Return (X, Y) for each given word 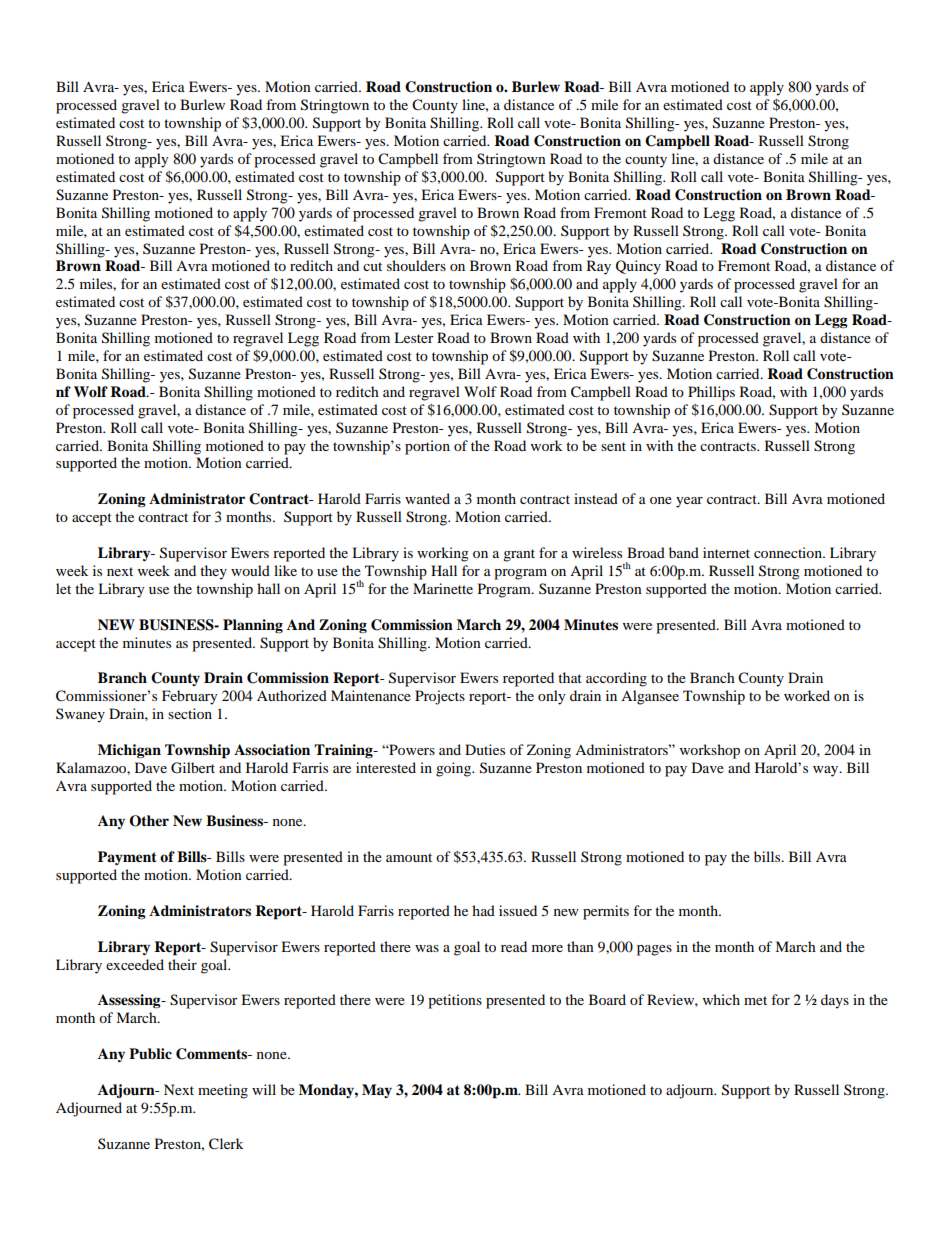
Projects (440, 697)
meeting (223, 1091)
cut (372, 266)
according (616, 679)
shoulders (416, 265)
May (377, 1091)
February (190, 697)
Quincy (638, 267)
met (755, 1000)
